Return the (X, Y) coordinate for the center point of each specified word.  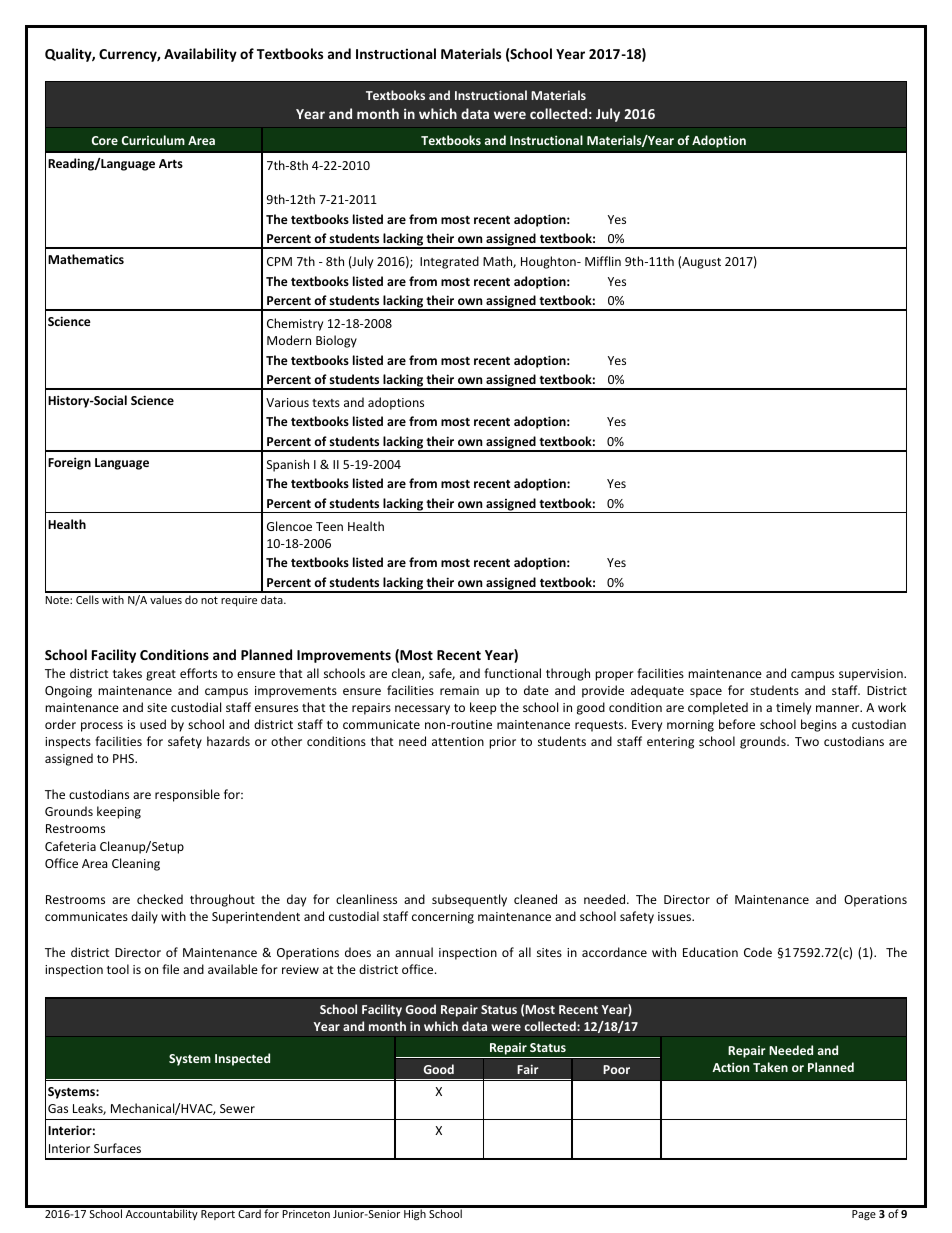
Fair (528, 1069)
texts (326, 403)
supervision (872, 675)
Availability (200, 55)
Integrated (449, 262)
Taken (770, 1067)
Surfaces (117, 1148)
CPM (279, 261)
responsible (187, 795)
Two (807, 741)
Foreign (69, 463)
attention (458, 741)
